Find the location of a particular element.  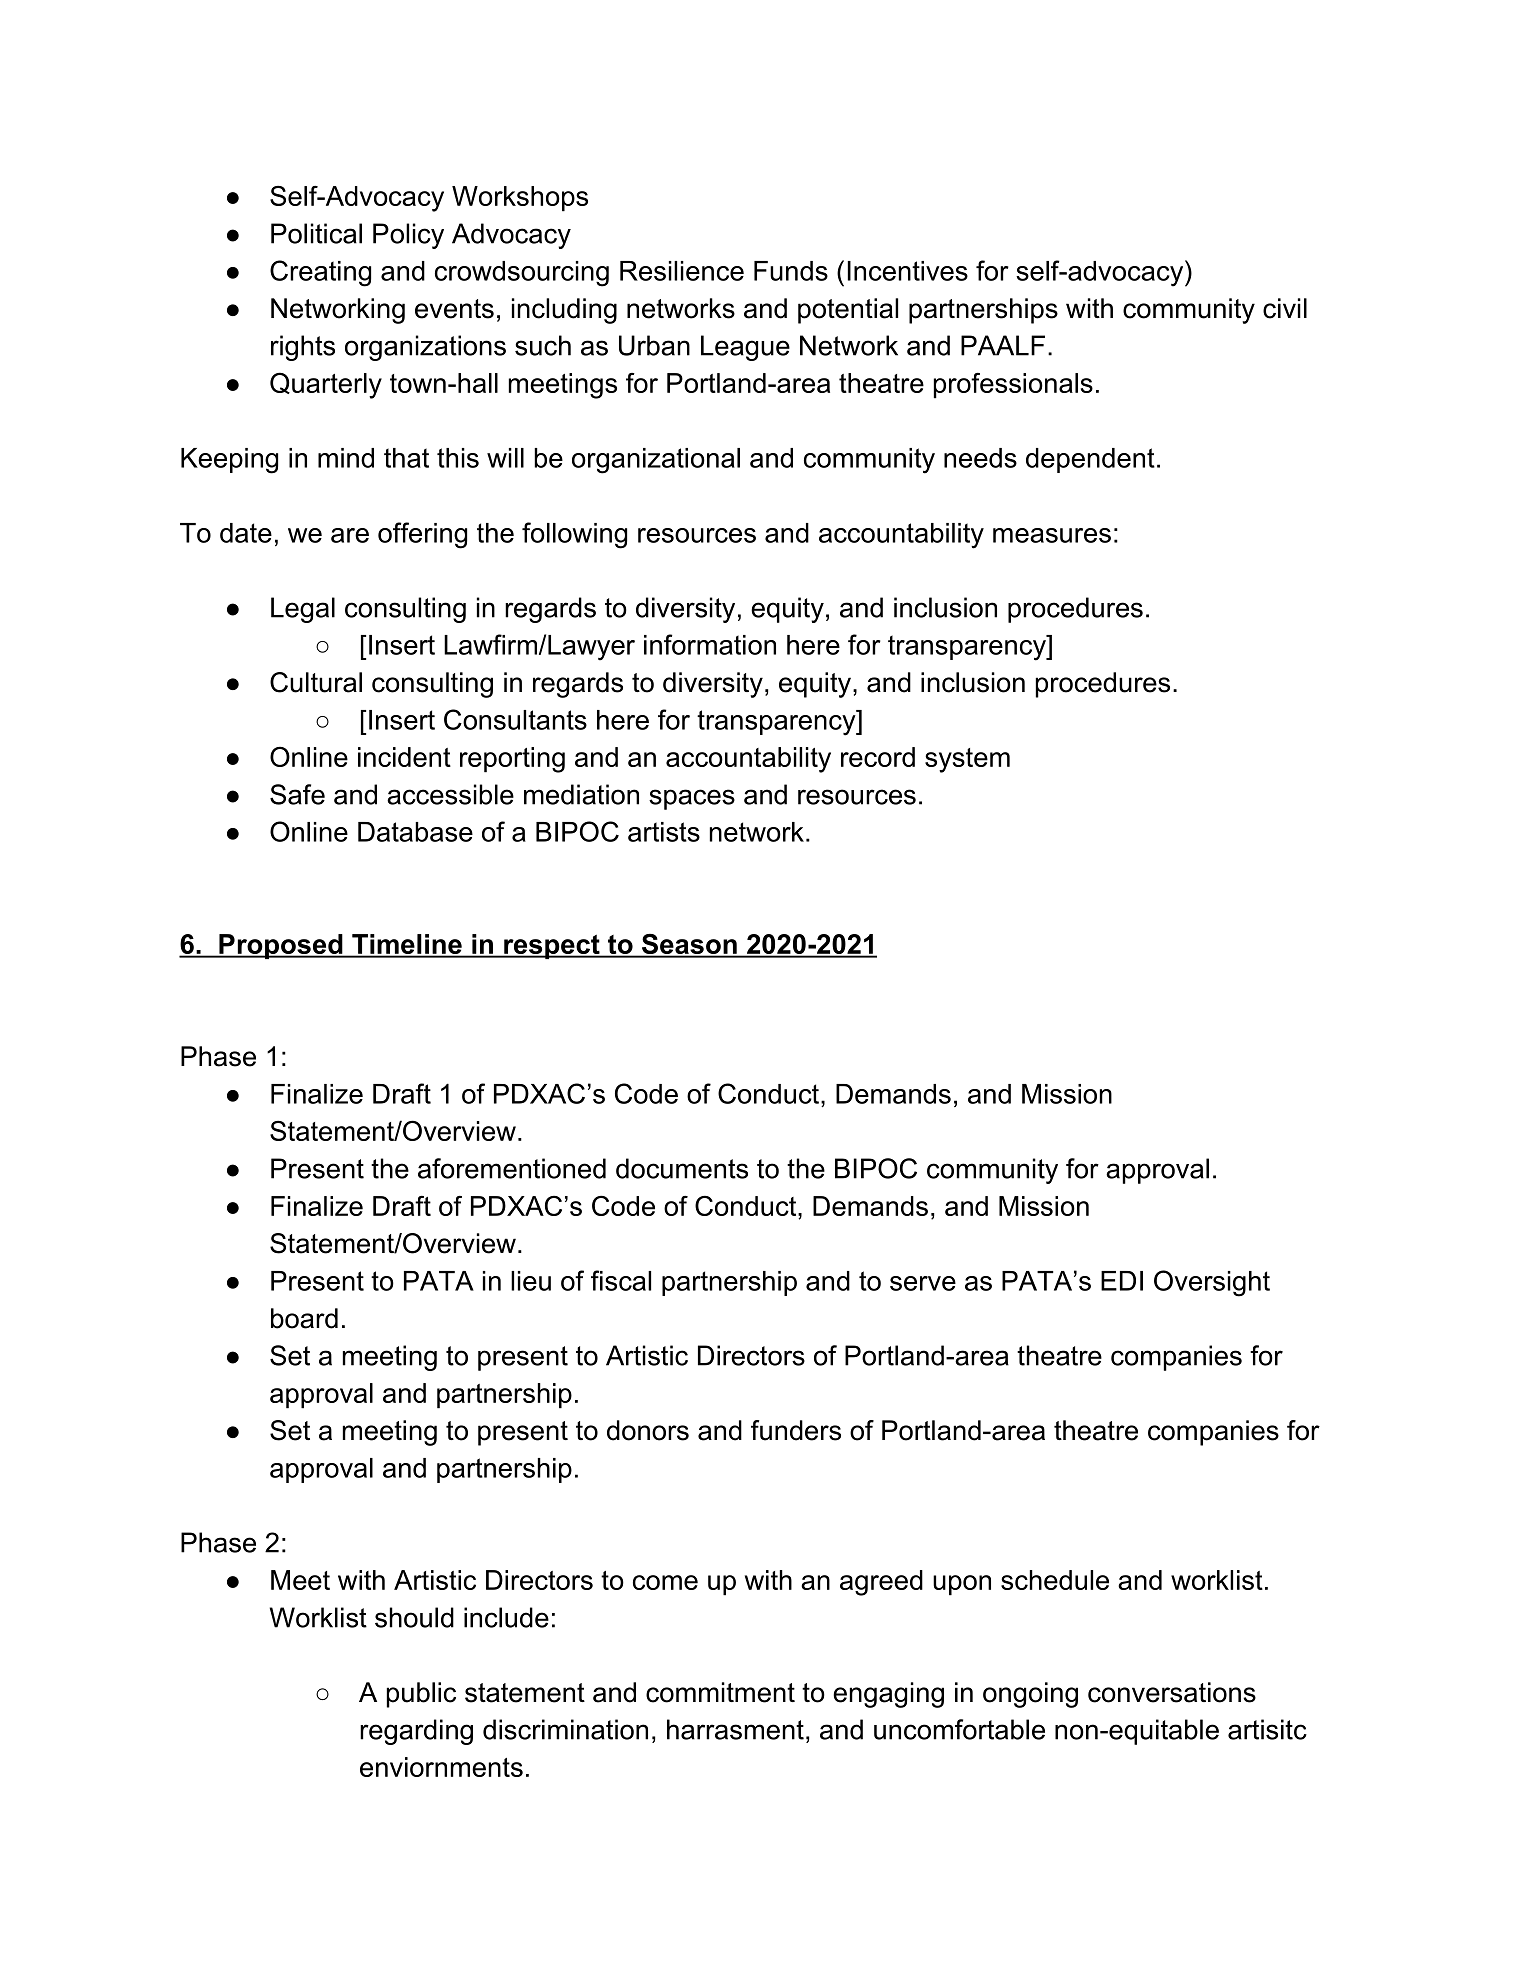

conversations is located at coordinates (1172, 1692).
